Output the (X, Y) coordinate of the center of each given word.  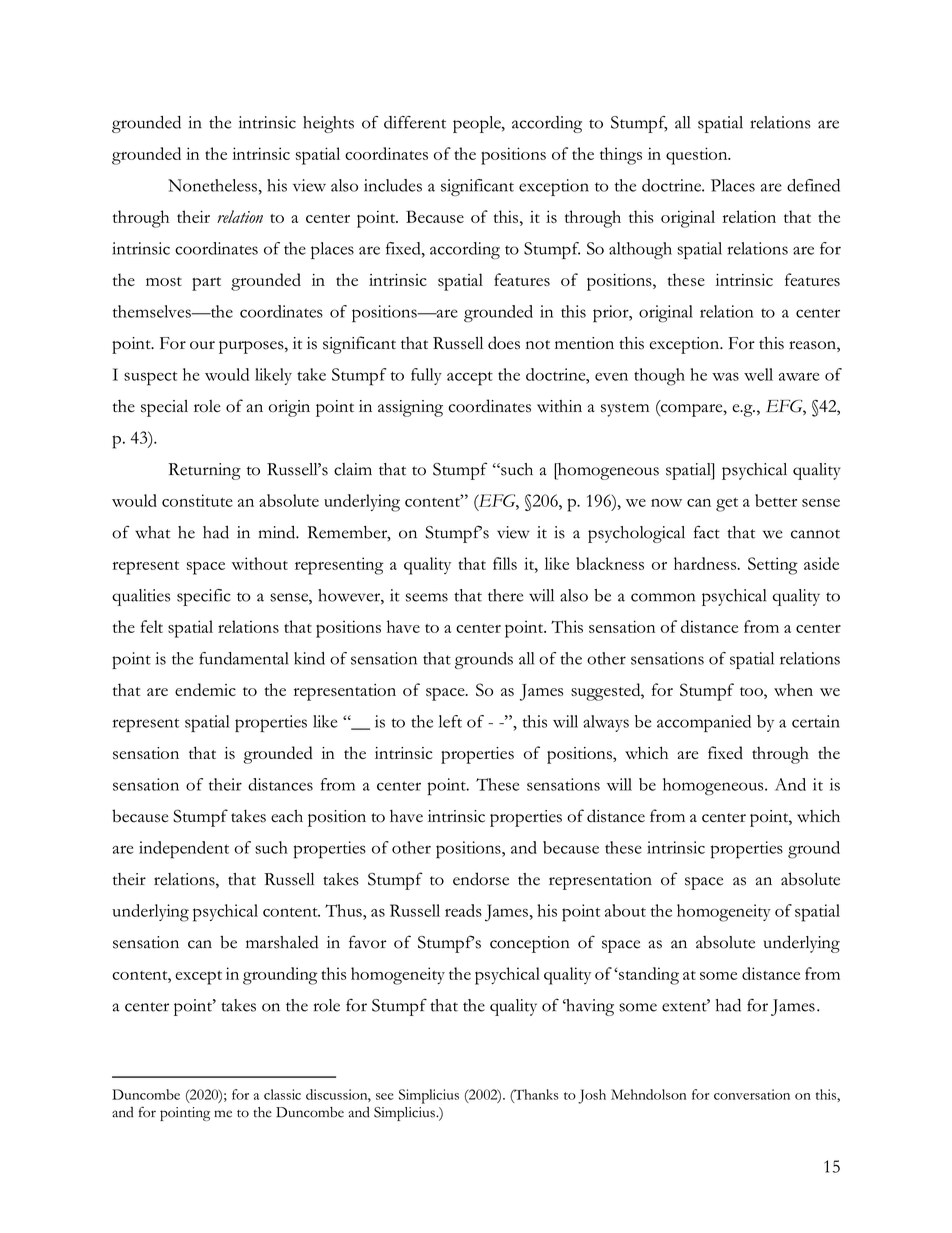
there (505, 595)
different (415, 122)
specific (204, 597)
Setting (773, 566)
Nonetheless (212, 185)
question (698, 156)
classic (282, 1094)
